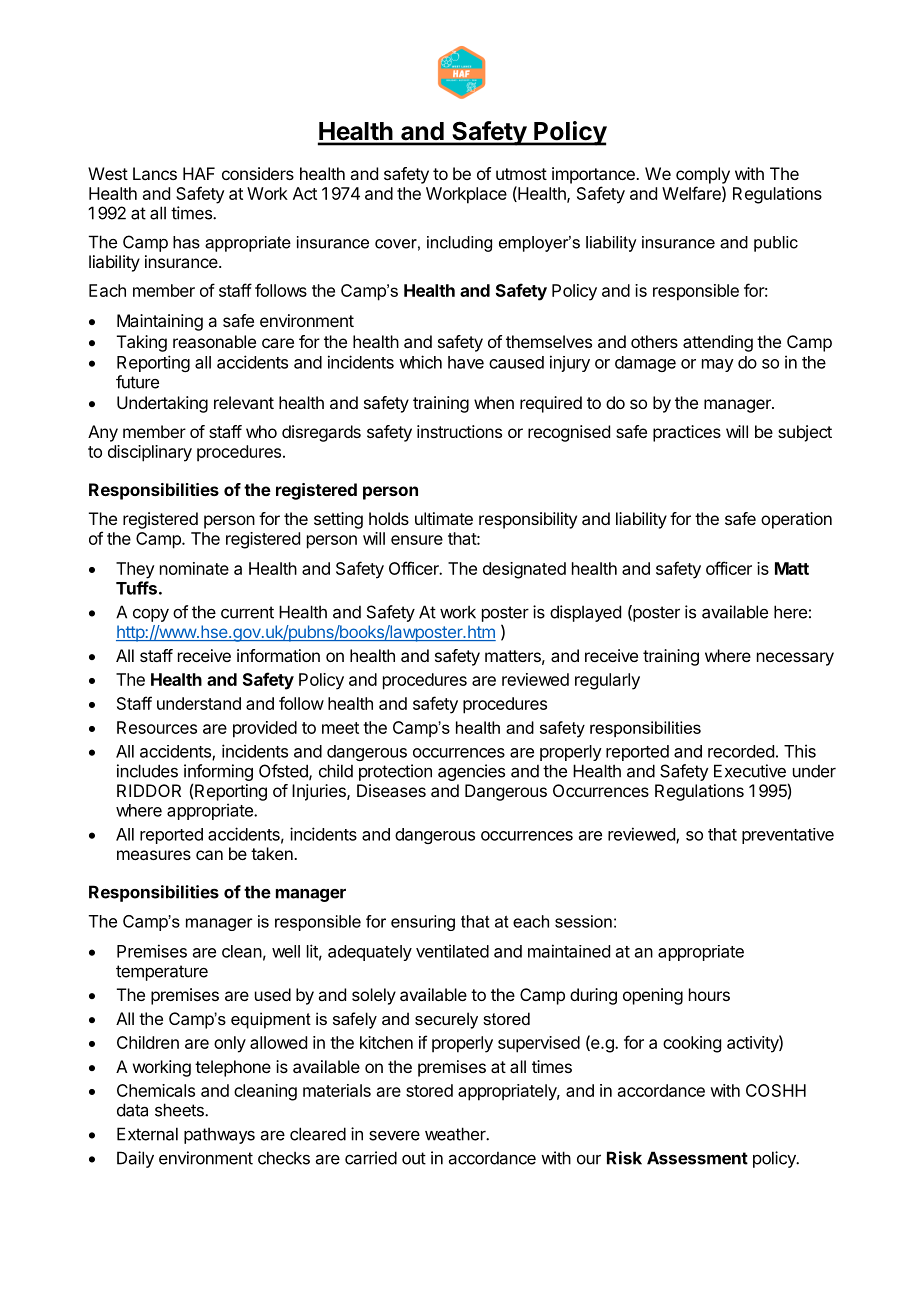 This page has height=1308, width=924. Describe the element at coordinates (796, 520) in the page. I see `operation` at that location.
